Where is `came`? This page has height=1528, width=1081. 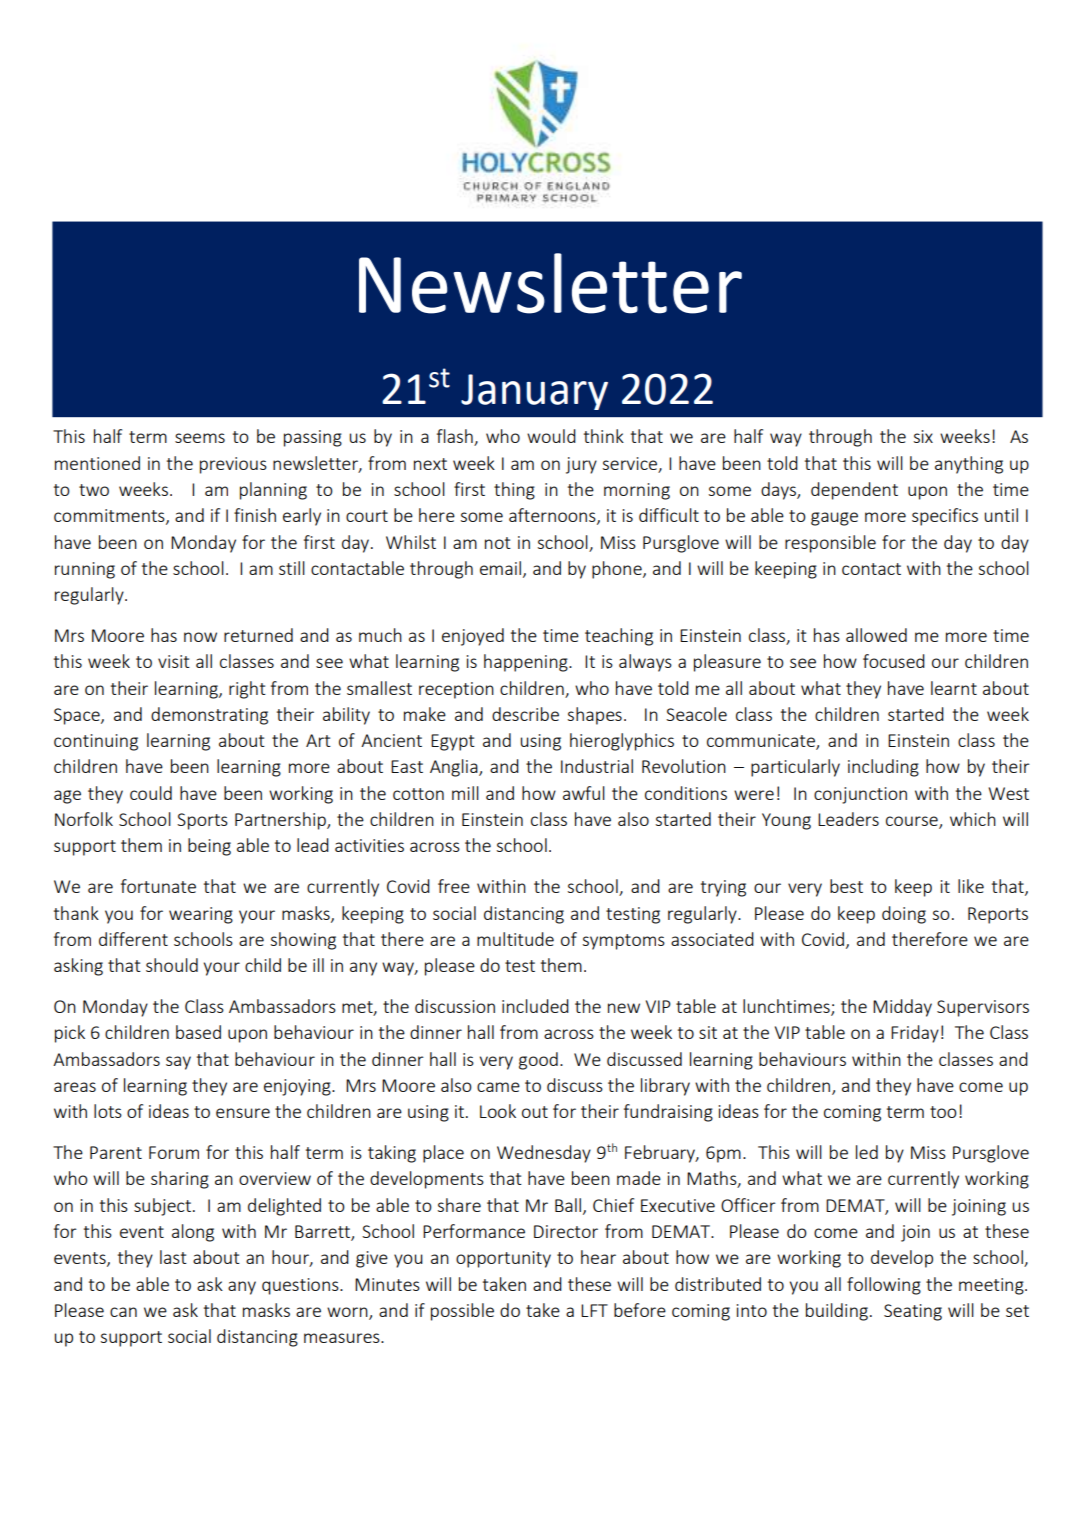
came is located at coordinates (498, 1087).
